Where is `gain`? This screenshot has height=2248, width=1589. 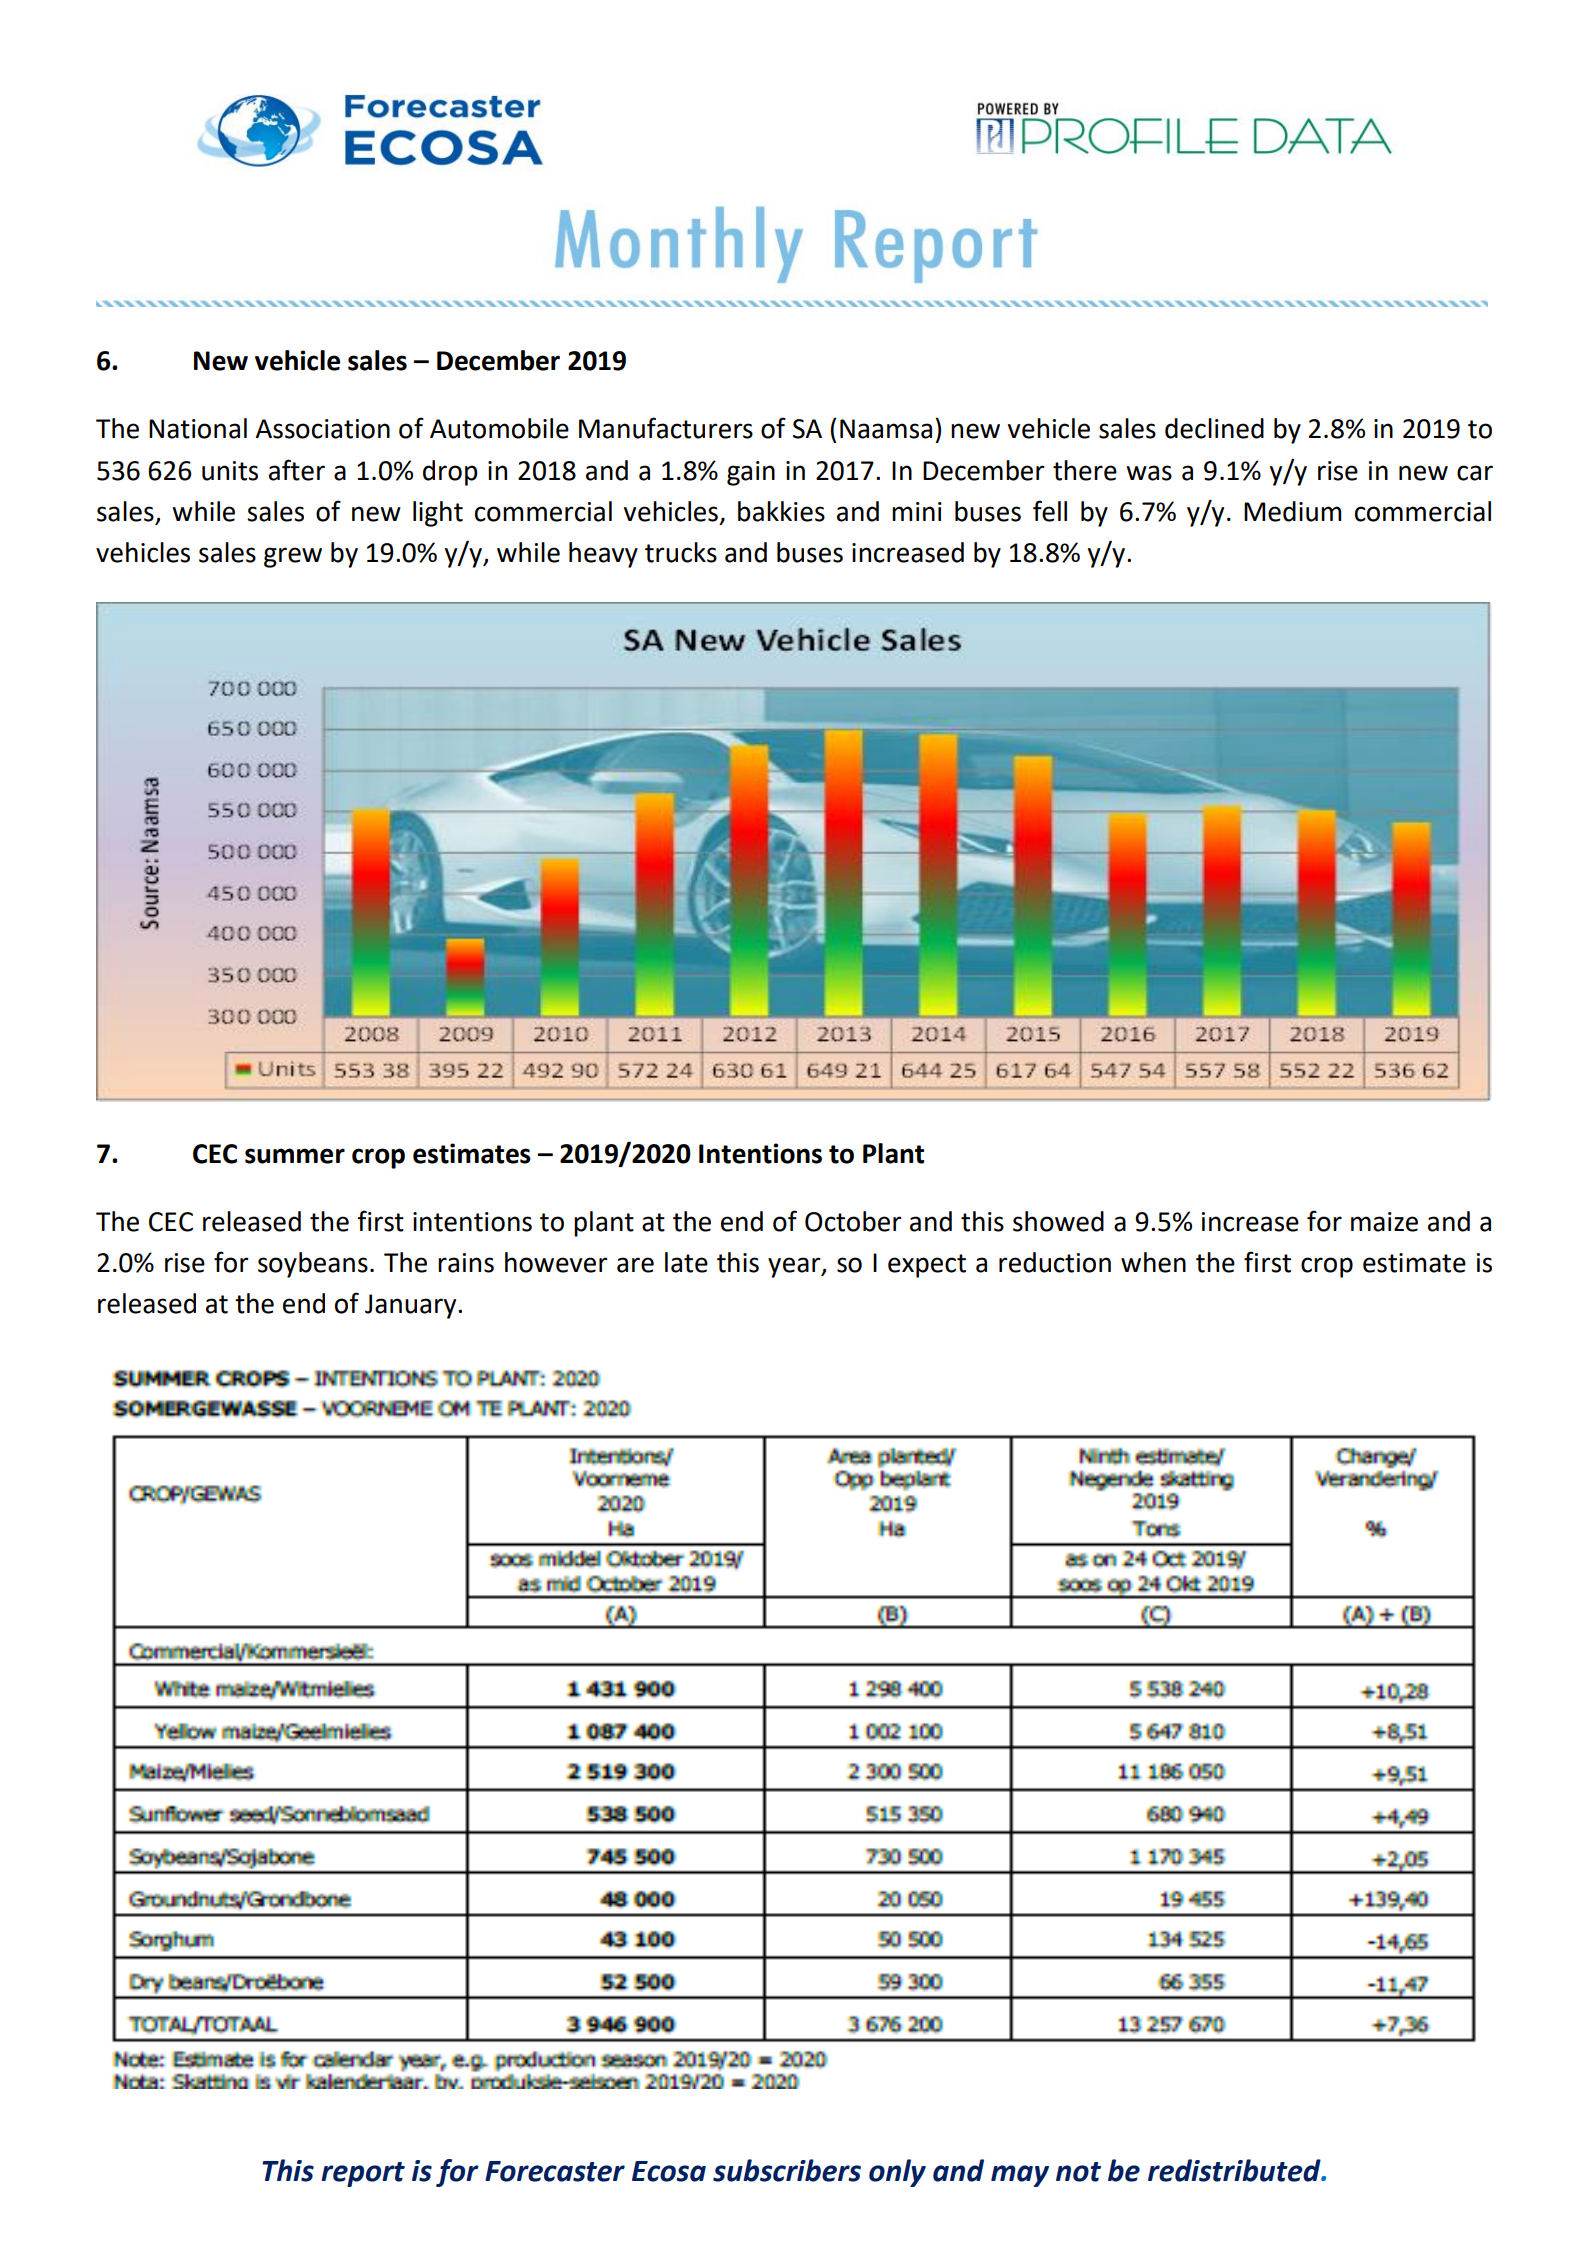 gain is located at coordinates (751, 473).
